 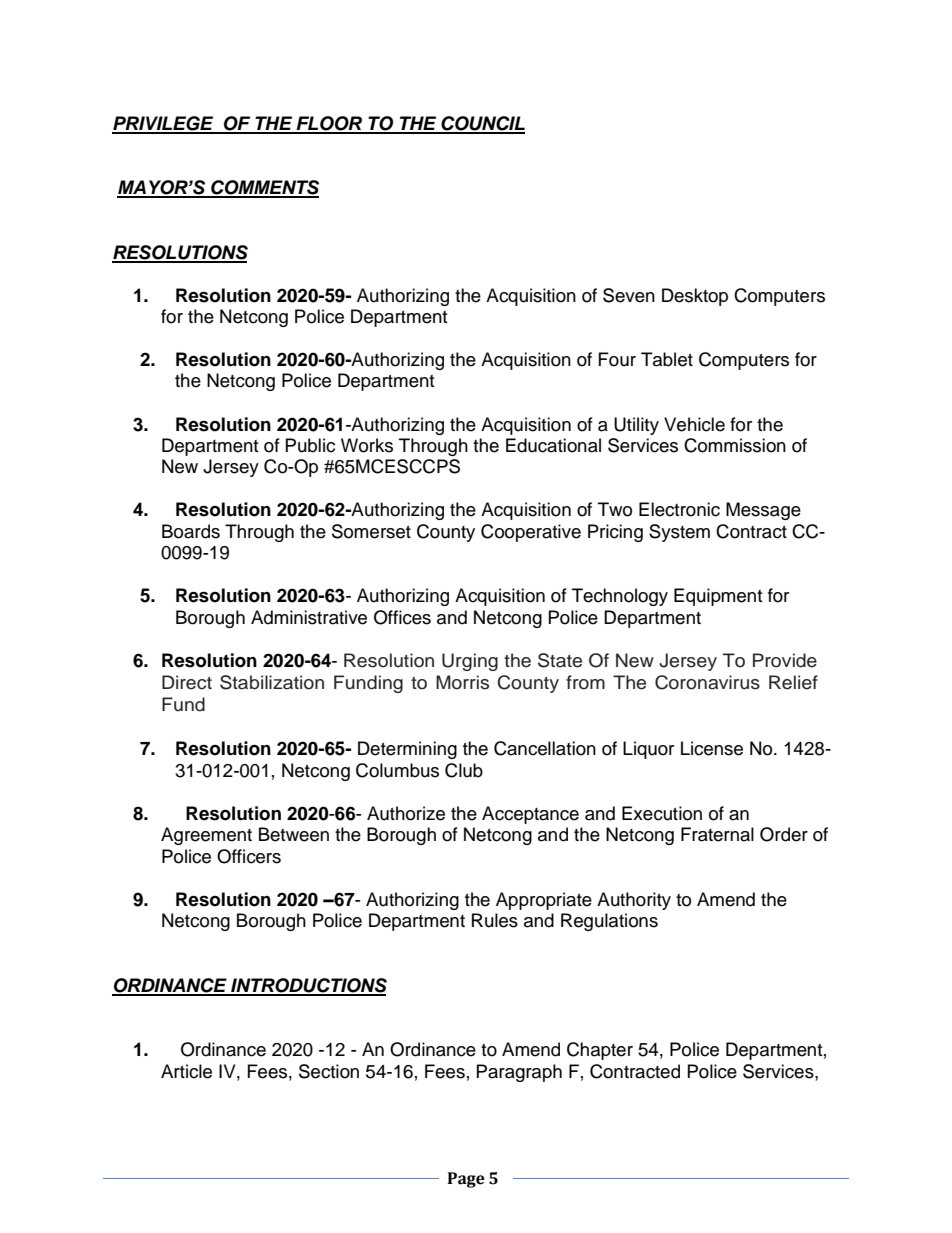 I want to click on Officers, so click(x=249, y=856).
